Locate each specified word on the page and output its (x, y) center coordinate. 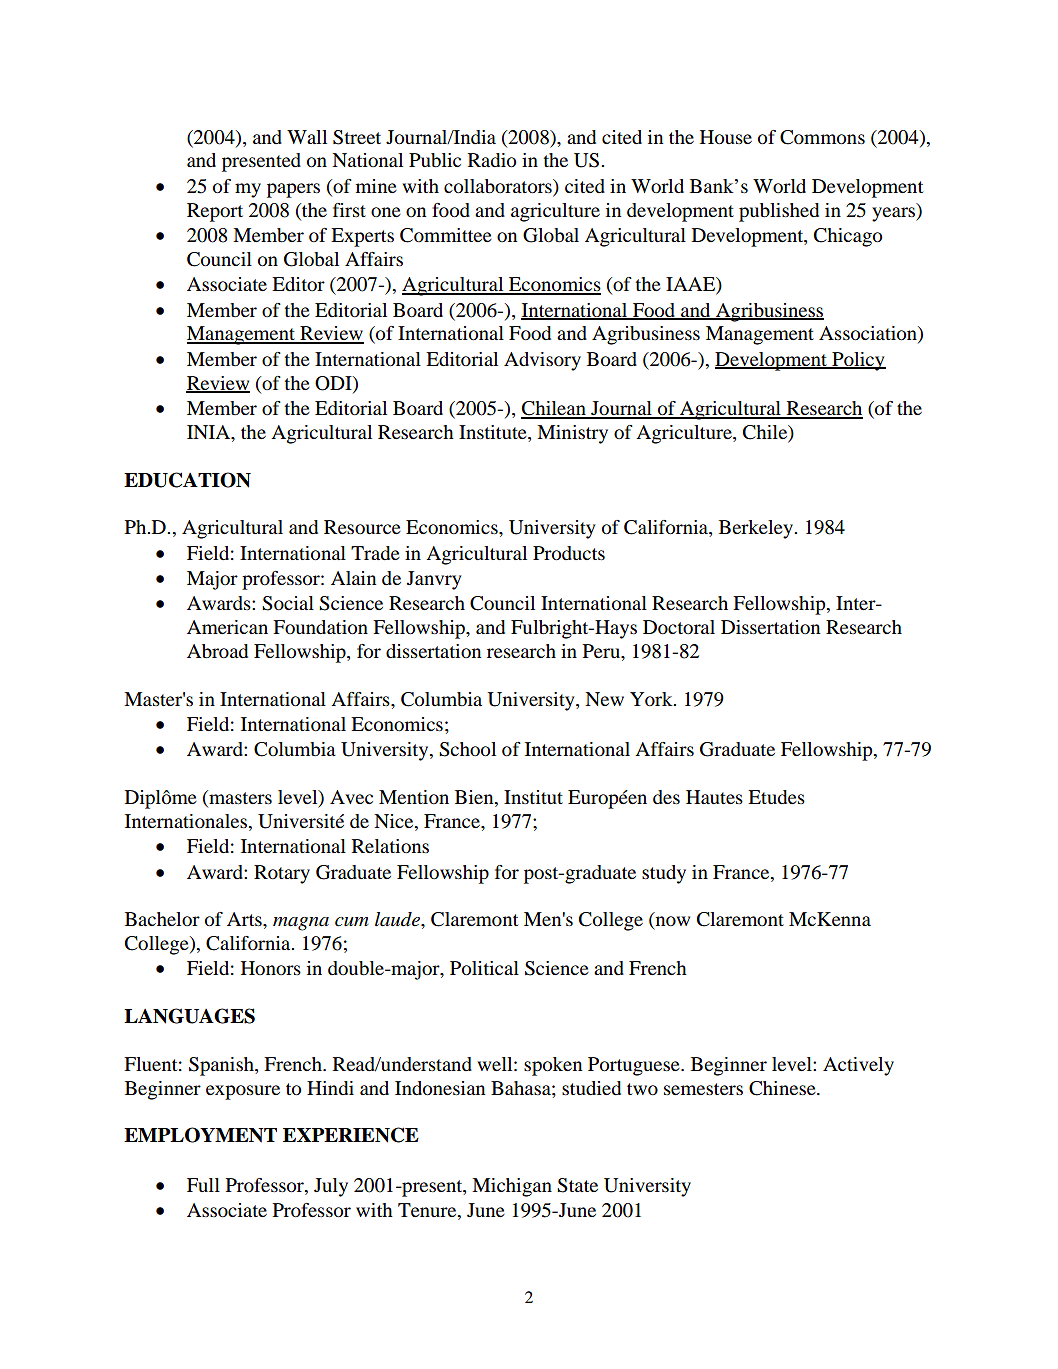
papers (293, 190)
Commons (822, 137)
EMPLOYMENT (200, 1135)
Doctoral (679, 627)
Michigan (512, 1187)
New (604, 699)
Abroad (217, 651)
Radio (492, 160)
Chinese (783, 1088)
